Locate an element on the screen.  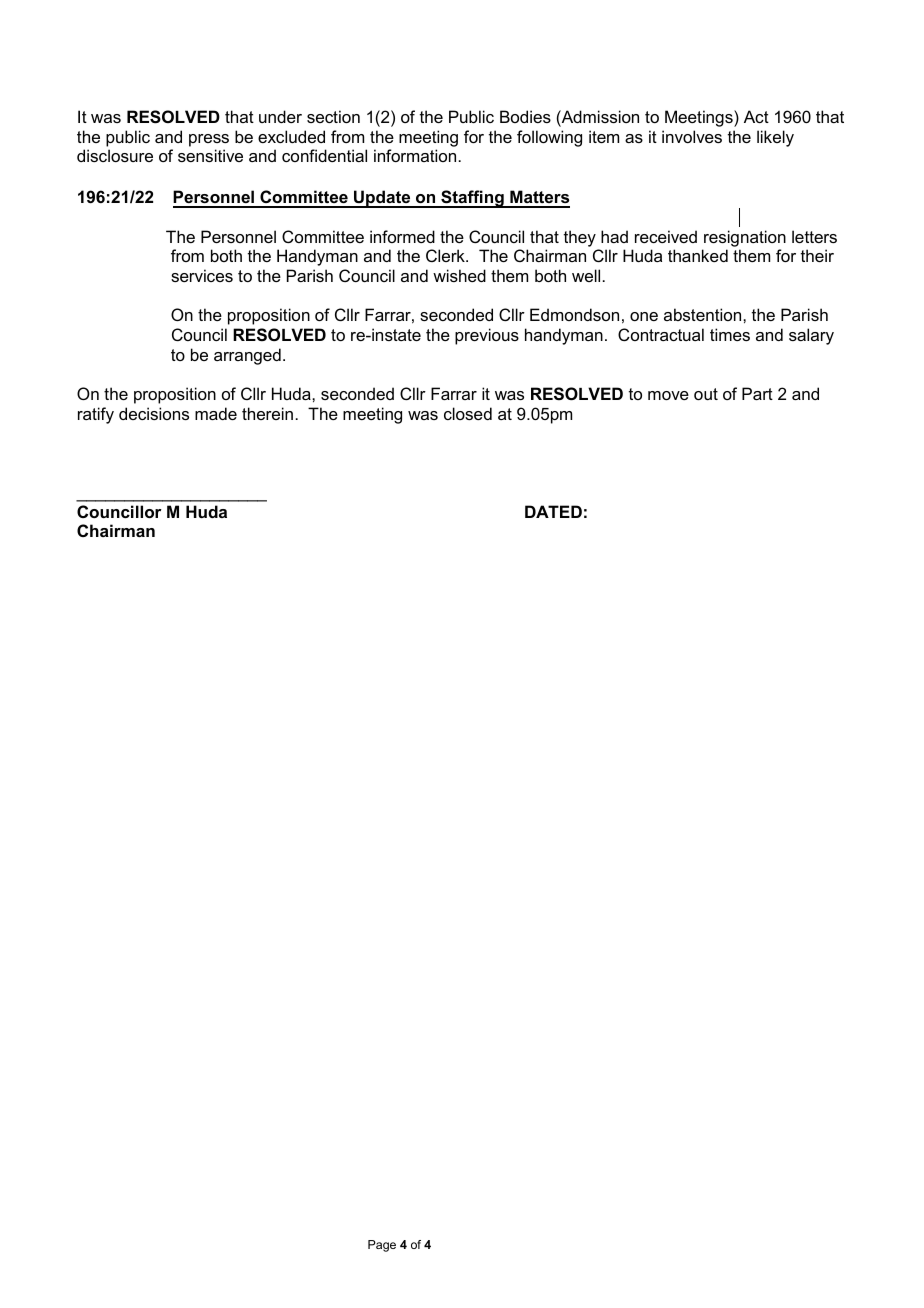
Page is located at coordinates (382, 1246).
